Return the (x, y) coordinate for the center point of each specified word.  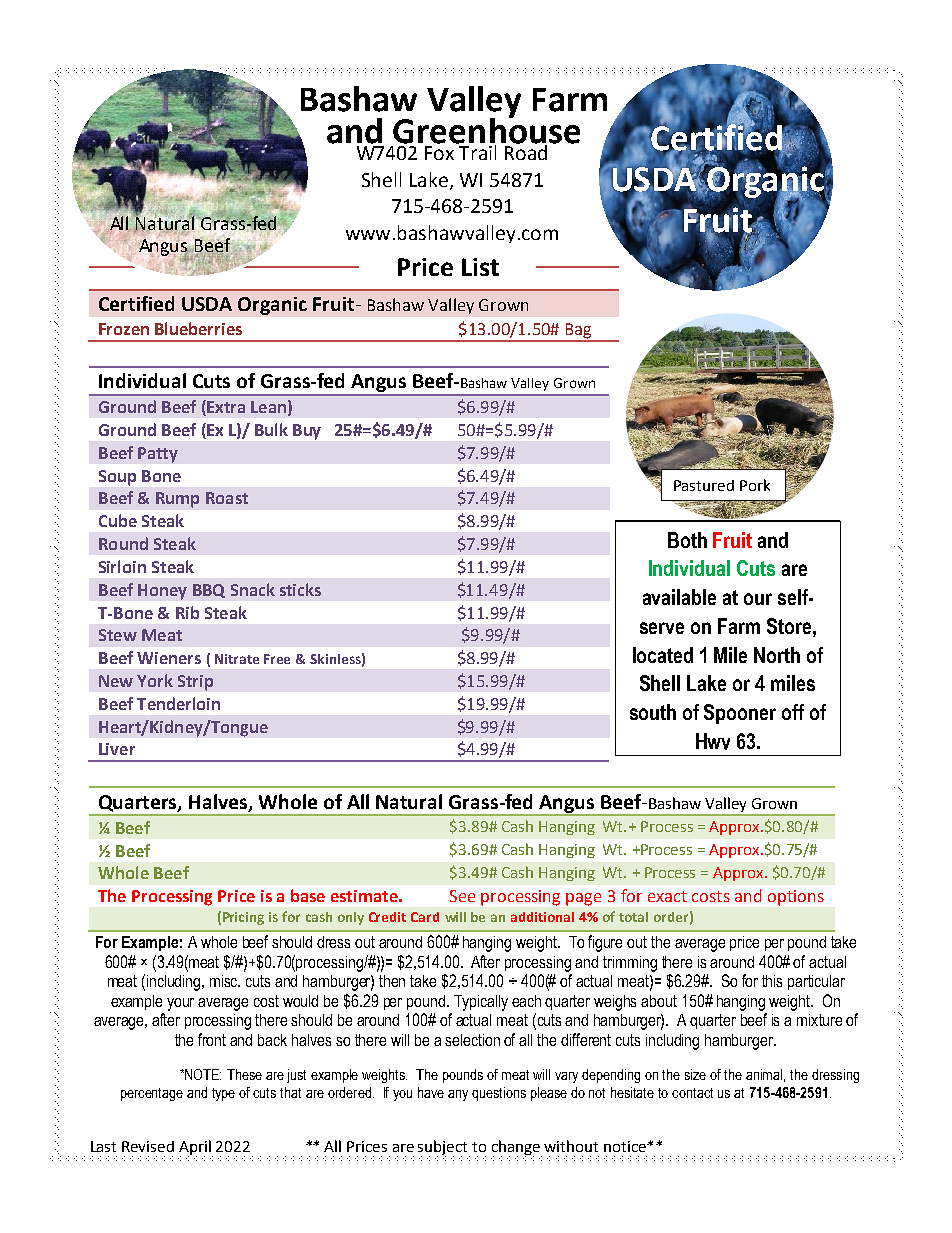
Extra (225, 408)
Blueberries (198, 328)
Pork (755, 485)
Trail (477, 151)
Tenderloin (178, 703)
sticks (300, 589)
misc (225, 981)
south (653, 712)
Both (687, 540)
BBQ (209, 591)
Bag (578, 332)
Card (425, 917)
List (480, 267)
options (796, 898)
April (196, 1148)
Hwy (713, 744)
